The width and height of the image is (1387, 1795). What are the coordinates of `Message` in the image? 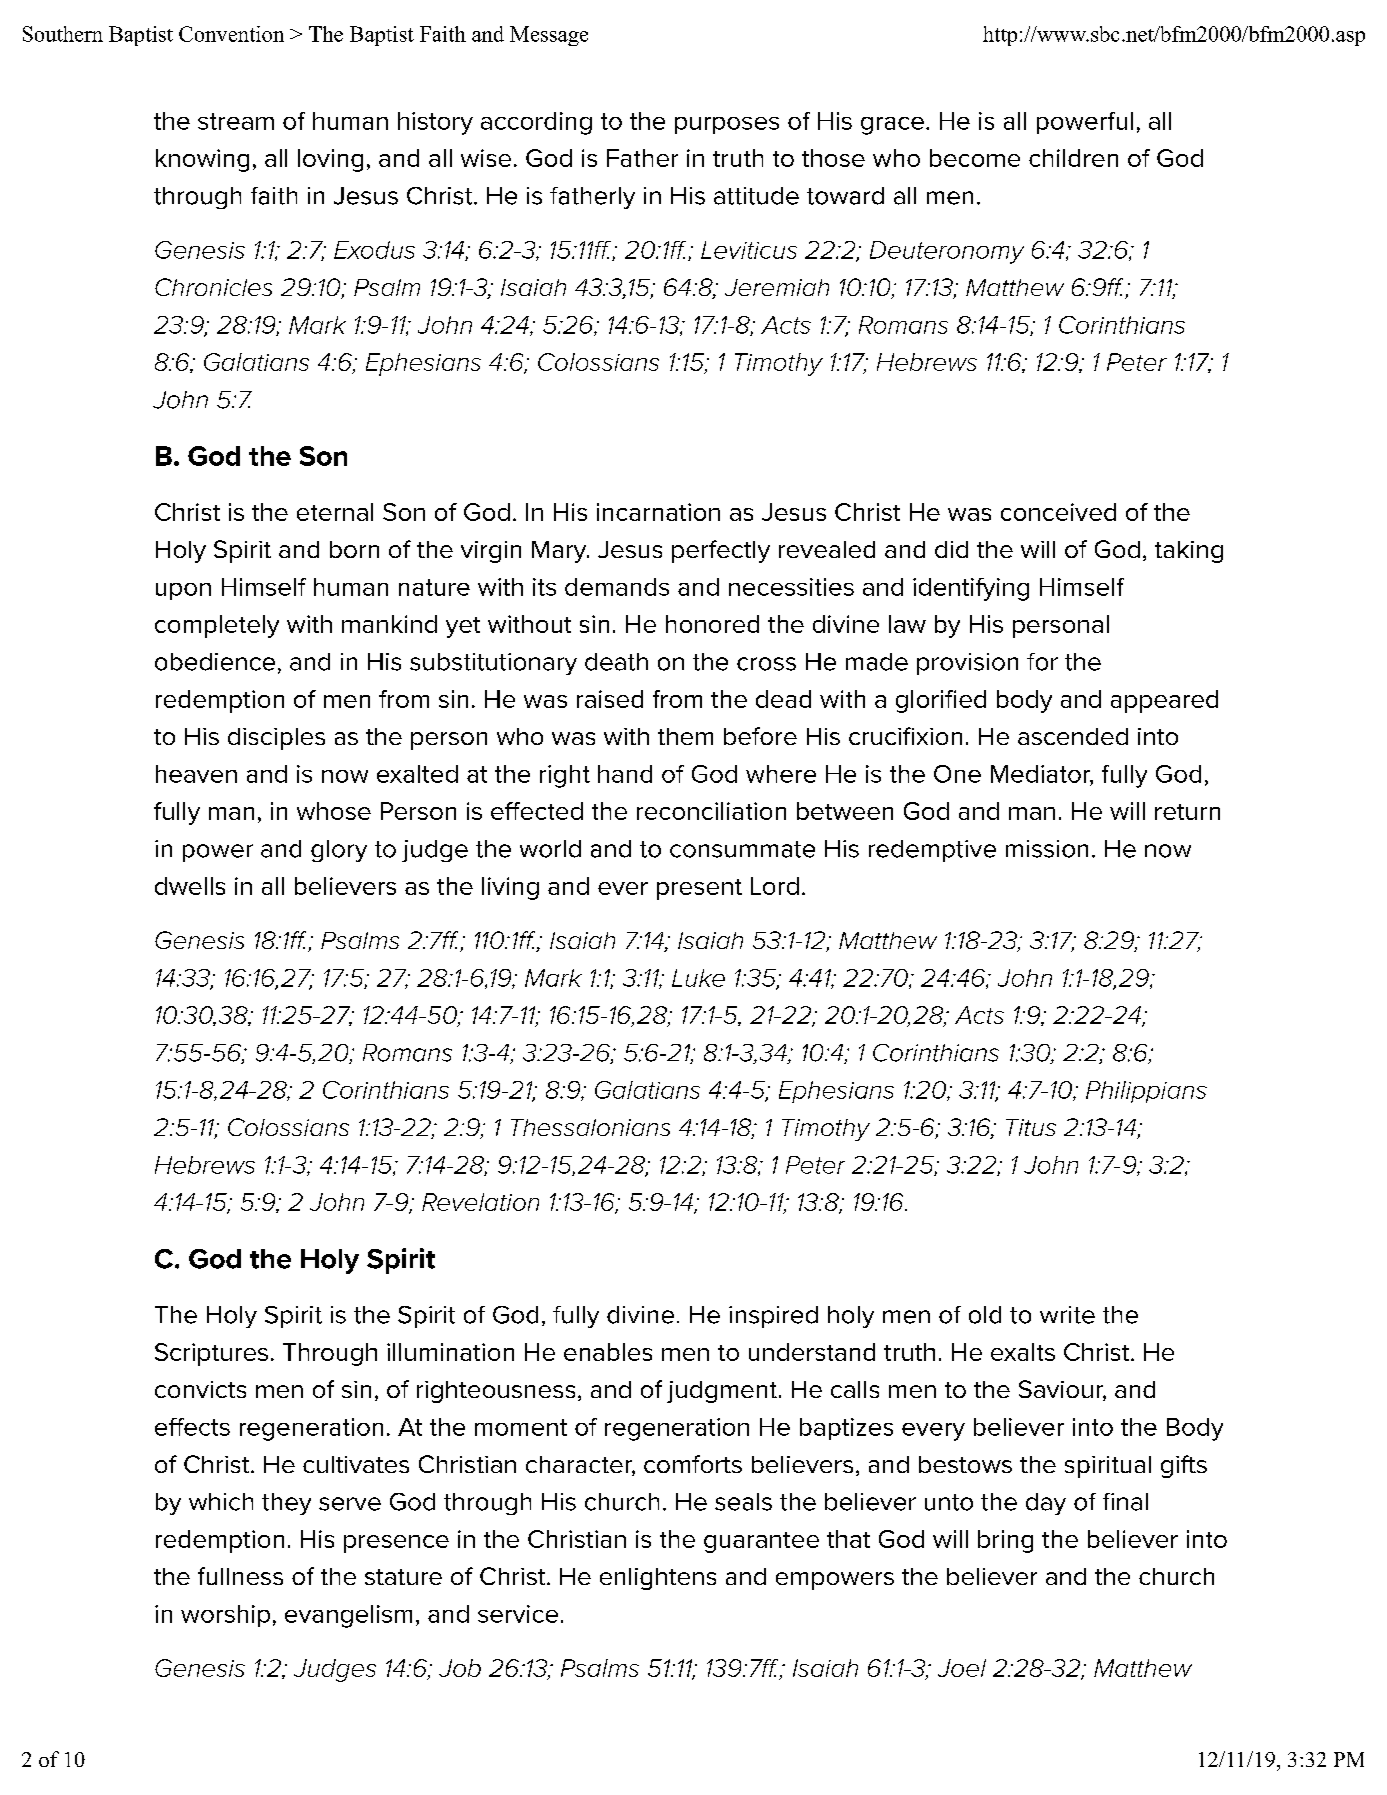 It's located at (549, 36).
